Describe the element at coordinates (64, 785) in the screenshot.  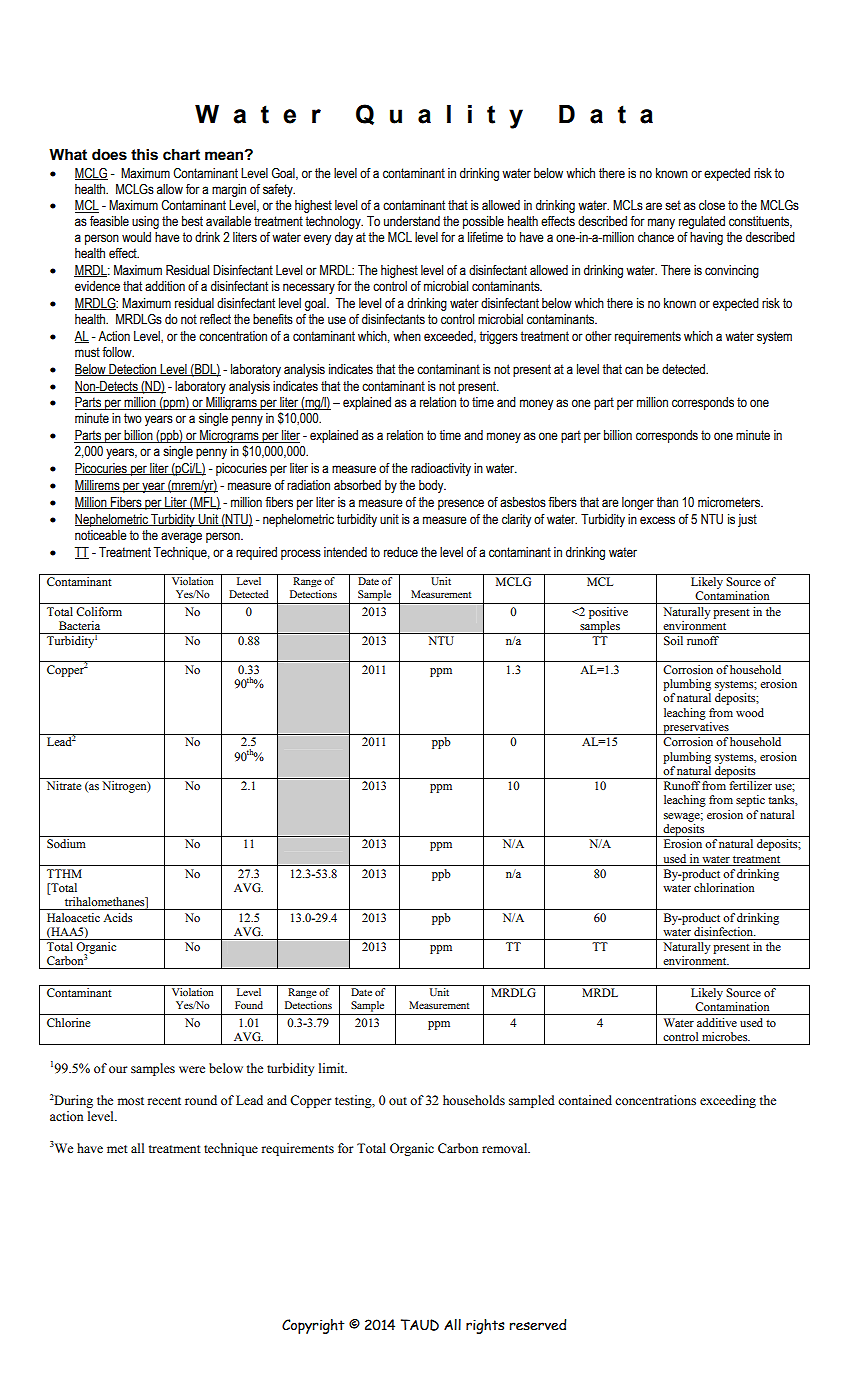
I see `Nitrate` at that location.
